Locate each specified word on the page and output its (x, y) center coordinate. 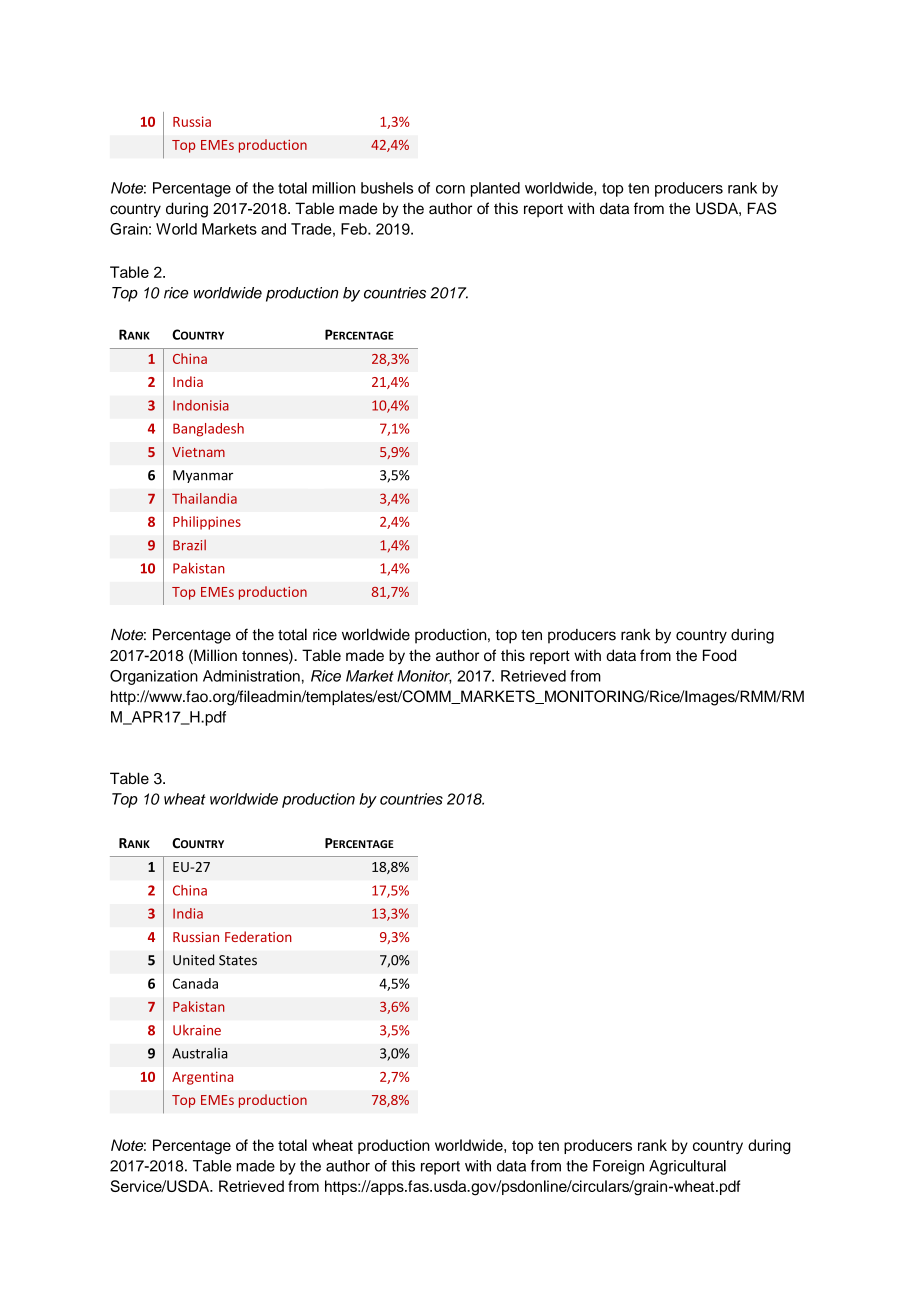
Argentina (202, 1078)
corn (450, 189)
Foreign (618, 1167)
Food (719, 655)
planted (495, 189)
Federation (258, 936)
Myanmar (203, 476)
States (238, 960)
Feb (355, 229)
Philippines (207, 523)
